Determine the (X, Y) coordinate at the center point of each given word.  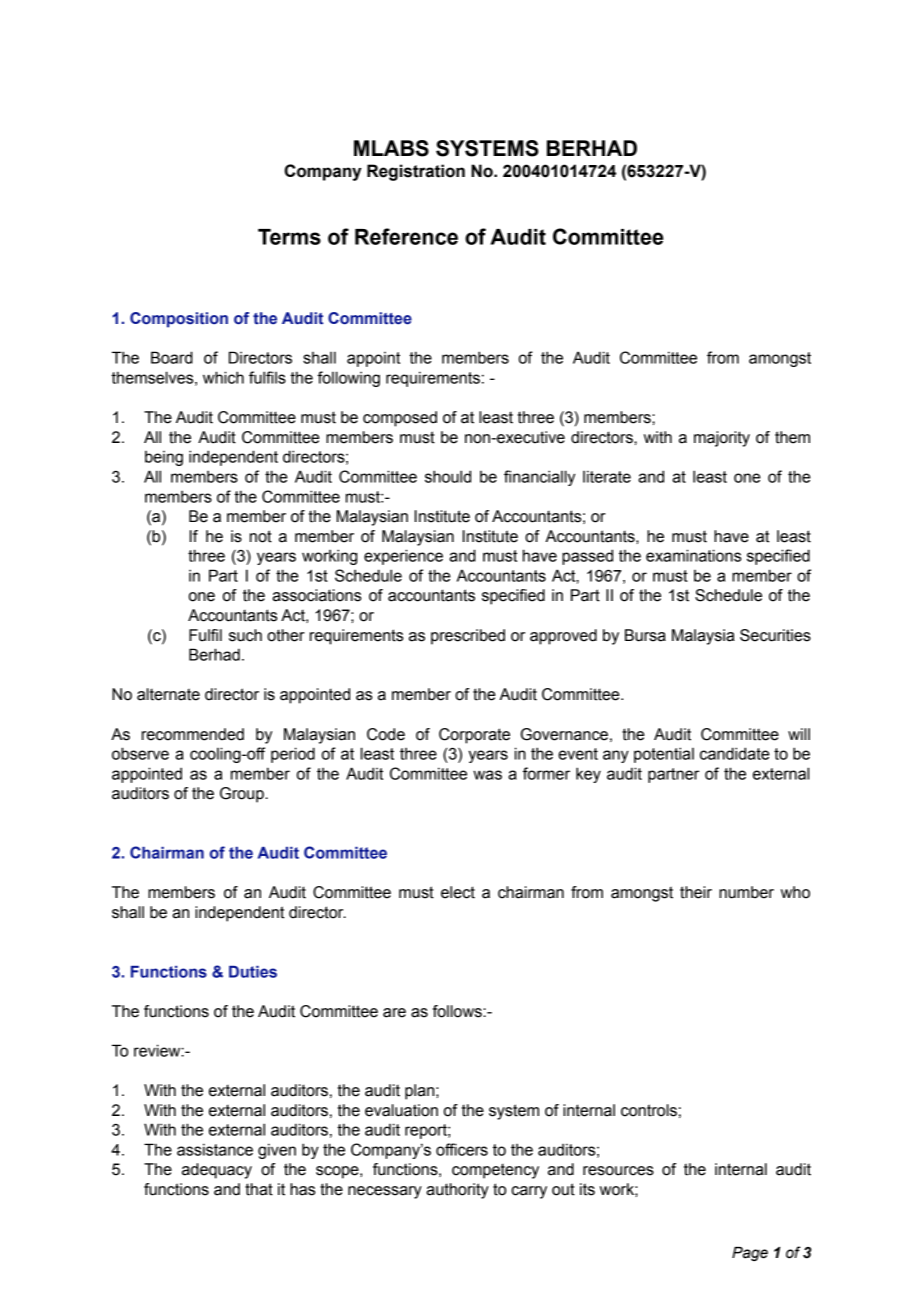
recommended (193, 734)
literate (607, 476)
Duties (253, 972)
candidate (735, 753)
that (259, 1189)
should (448, 476)
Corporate (474, 736)
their (696, 892)
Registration (416, 172)
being (164, 458)
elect (458, 892)
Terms (289, 237)
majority (722, 439)
